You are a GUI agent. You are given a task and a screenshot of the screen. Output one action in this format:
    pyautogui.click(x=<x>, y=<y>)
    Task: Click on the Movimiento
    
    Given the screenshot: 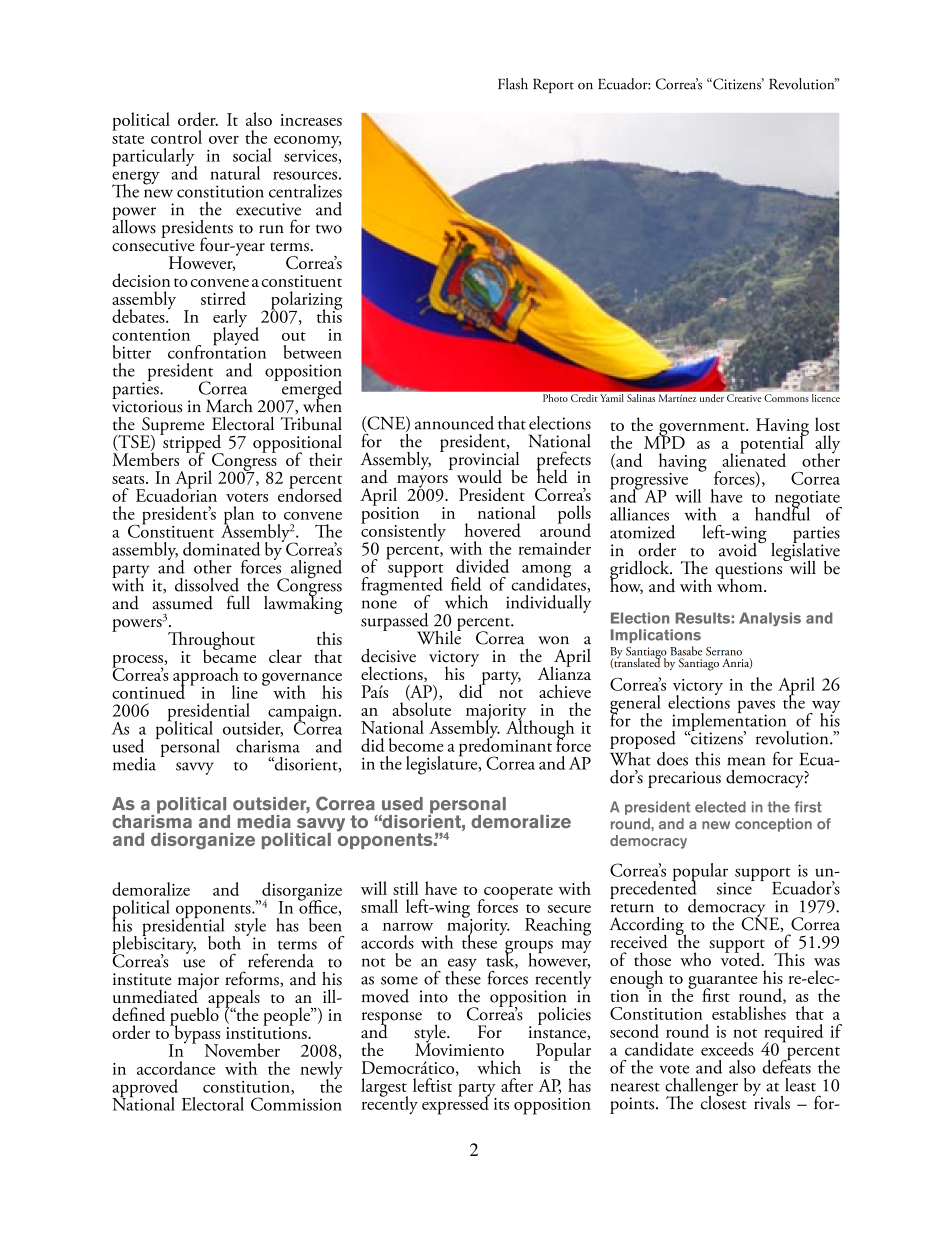 What is the action you would take?
    pyautogui.click(x=459, y=1048)
